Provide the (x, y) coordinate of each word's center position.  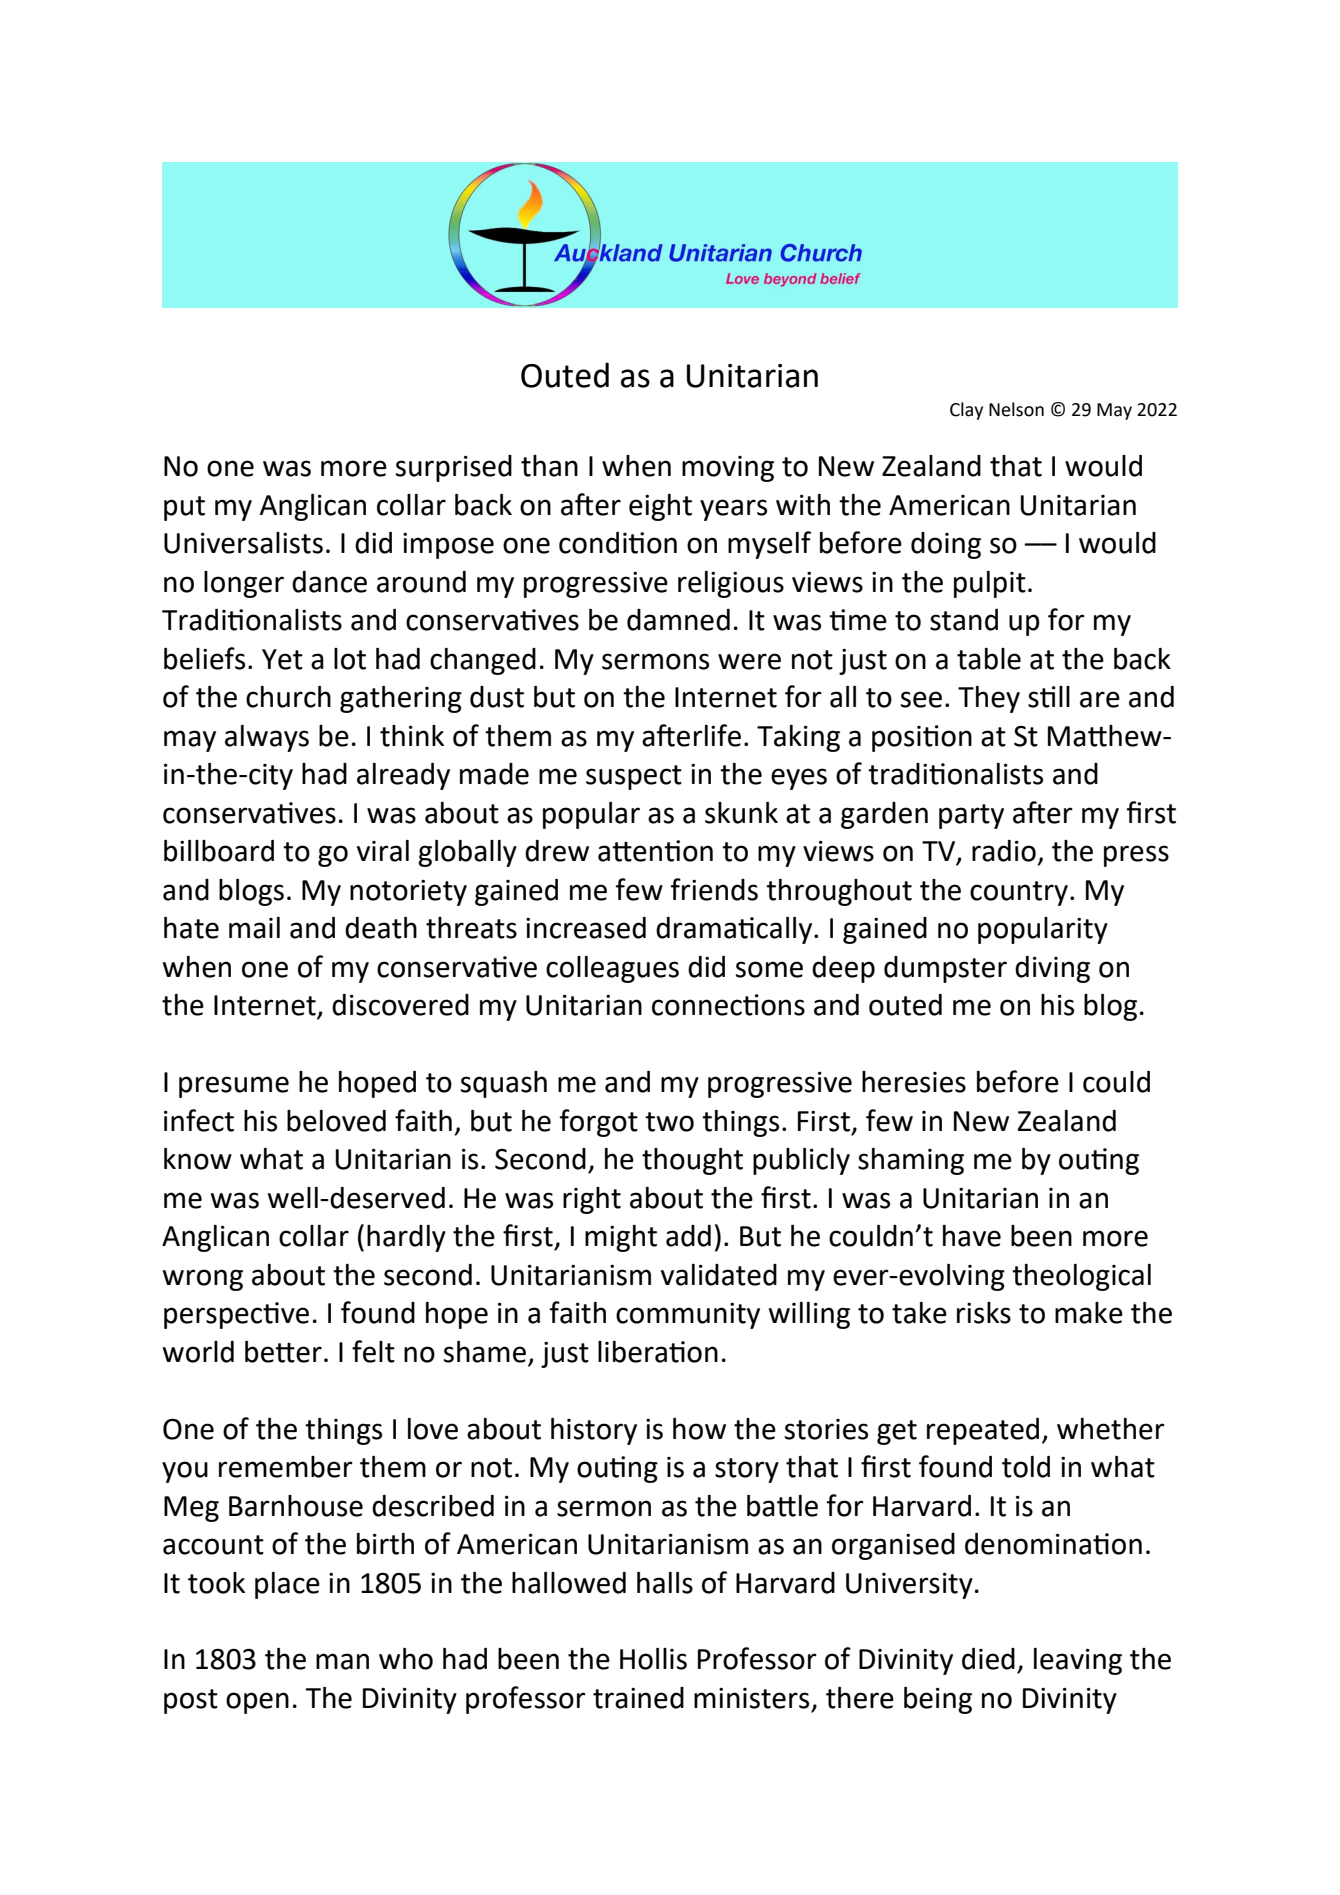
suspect (634, 777)
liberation (658, 1352)
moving (728, 469)
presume (234, 1087)
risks (984, 1313)
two (669, 1122)
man (342, 1661)
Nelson (1016, 409)
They (989, 699)
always (267, 738)
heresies (914, 1082)
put (184, 508)
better (283, 1352)
